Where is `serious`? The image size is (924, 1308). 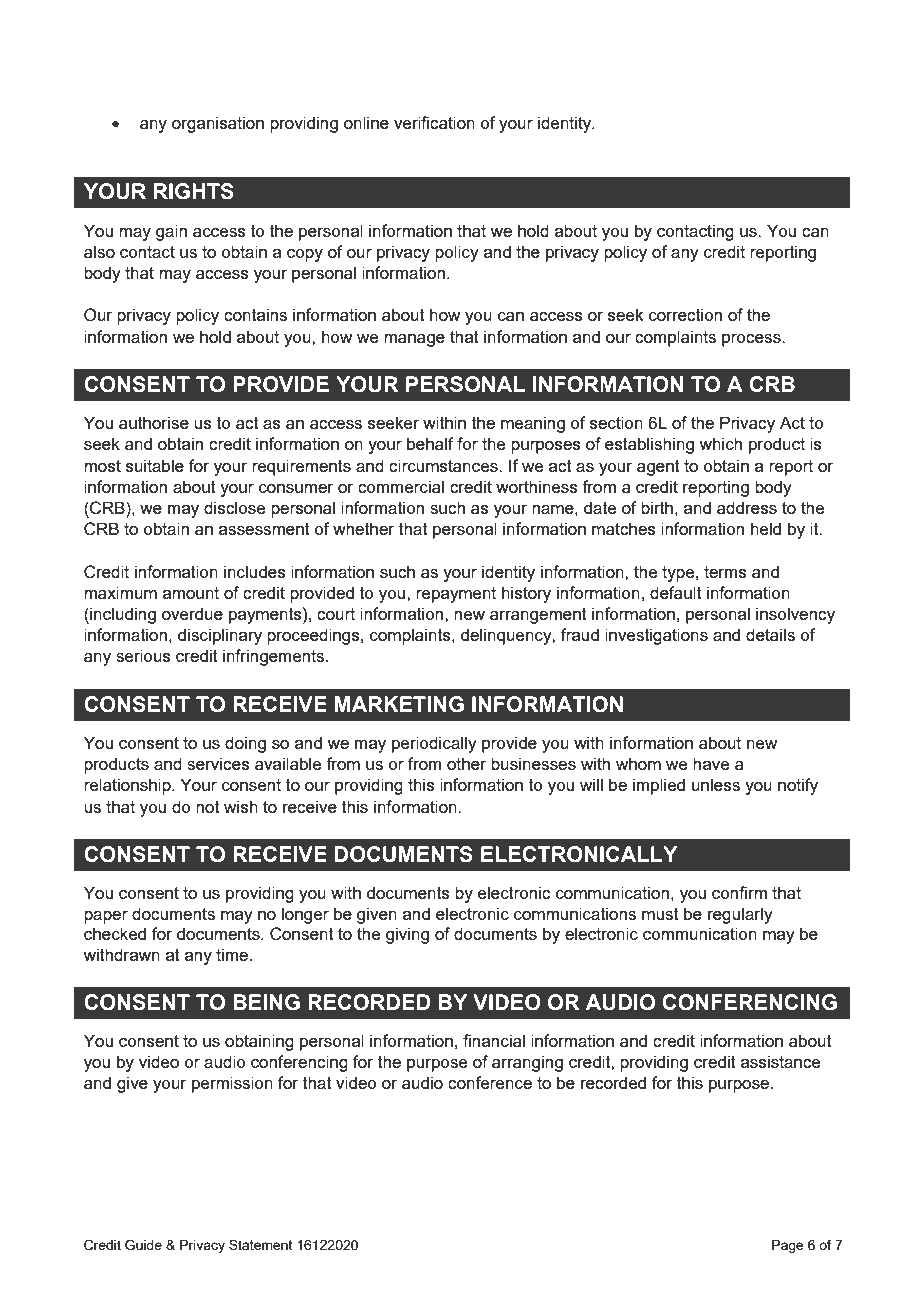 serious is located at coordinates (143, 655).
